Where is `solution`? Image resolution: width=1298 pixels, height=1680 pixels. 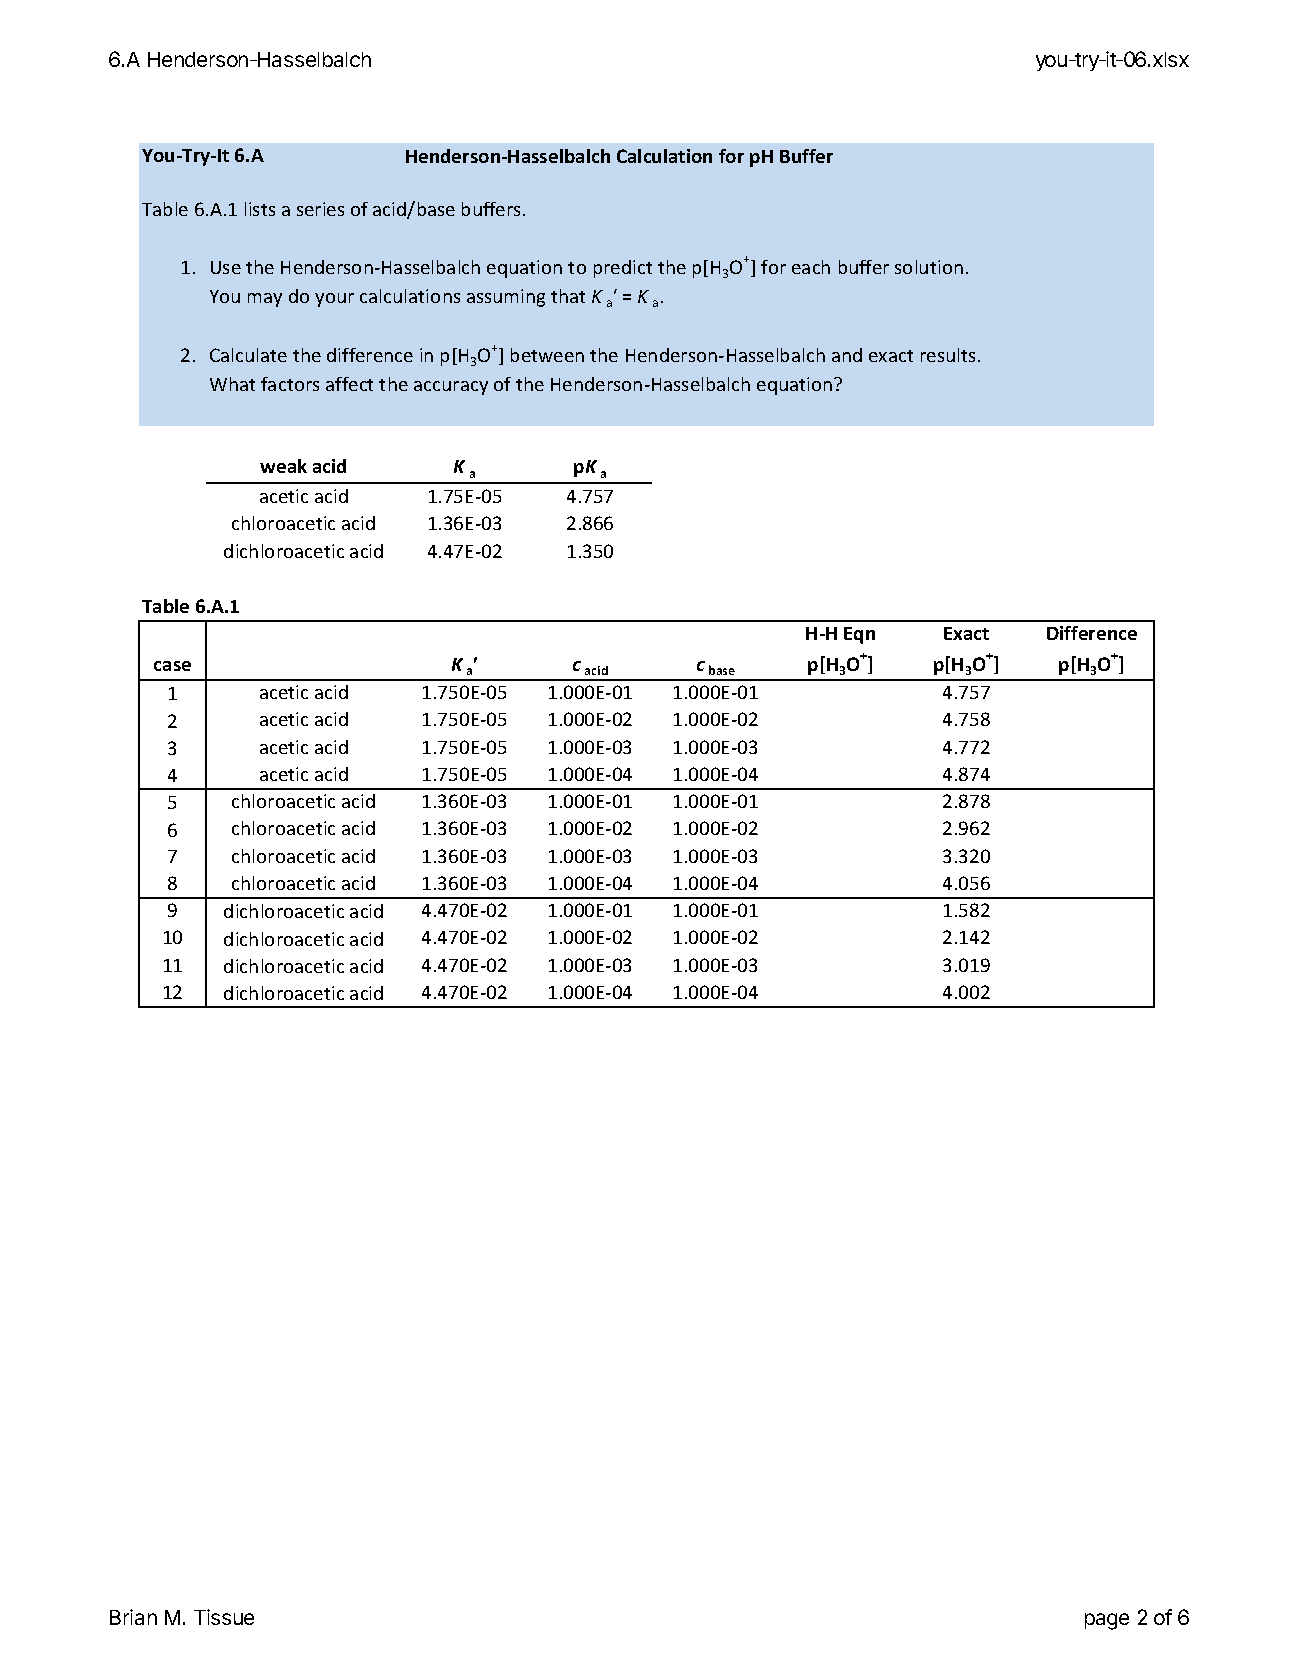
solution is located at coordinates (929, 267).
